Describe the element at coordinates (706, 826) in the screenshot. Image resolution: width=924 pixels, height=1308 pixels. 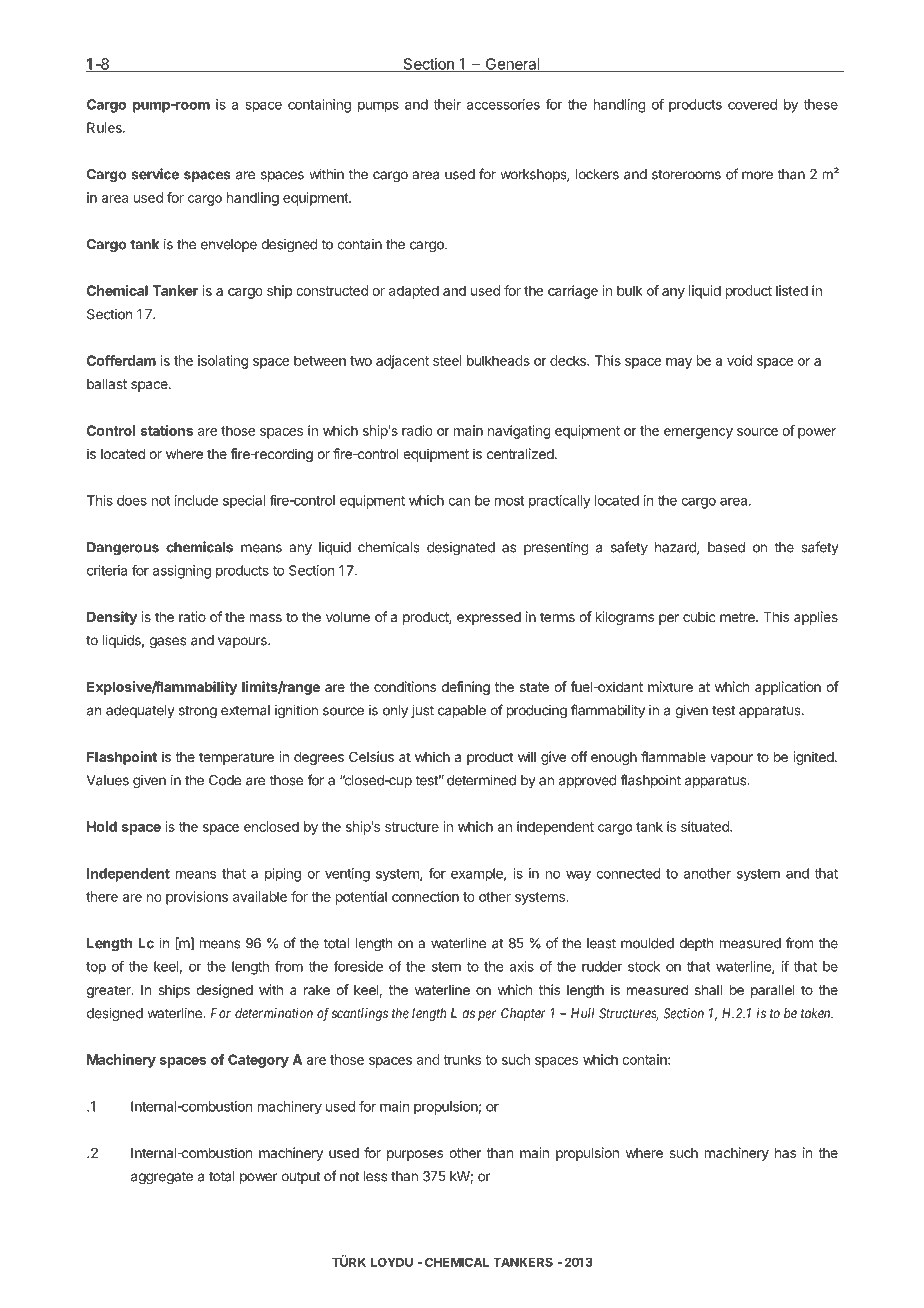
I see `situated` at that location.
